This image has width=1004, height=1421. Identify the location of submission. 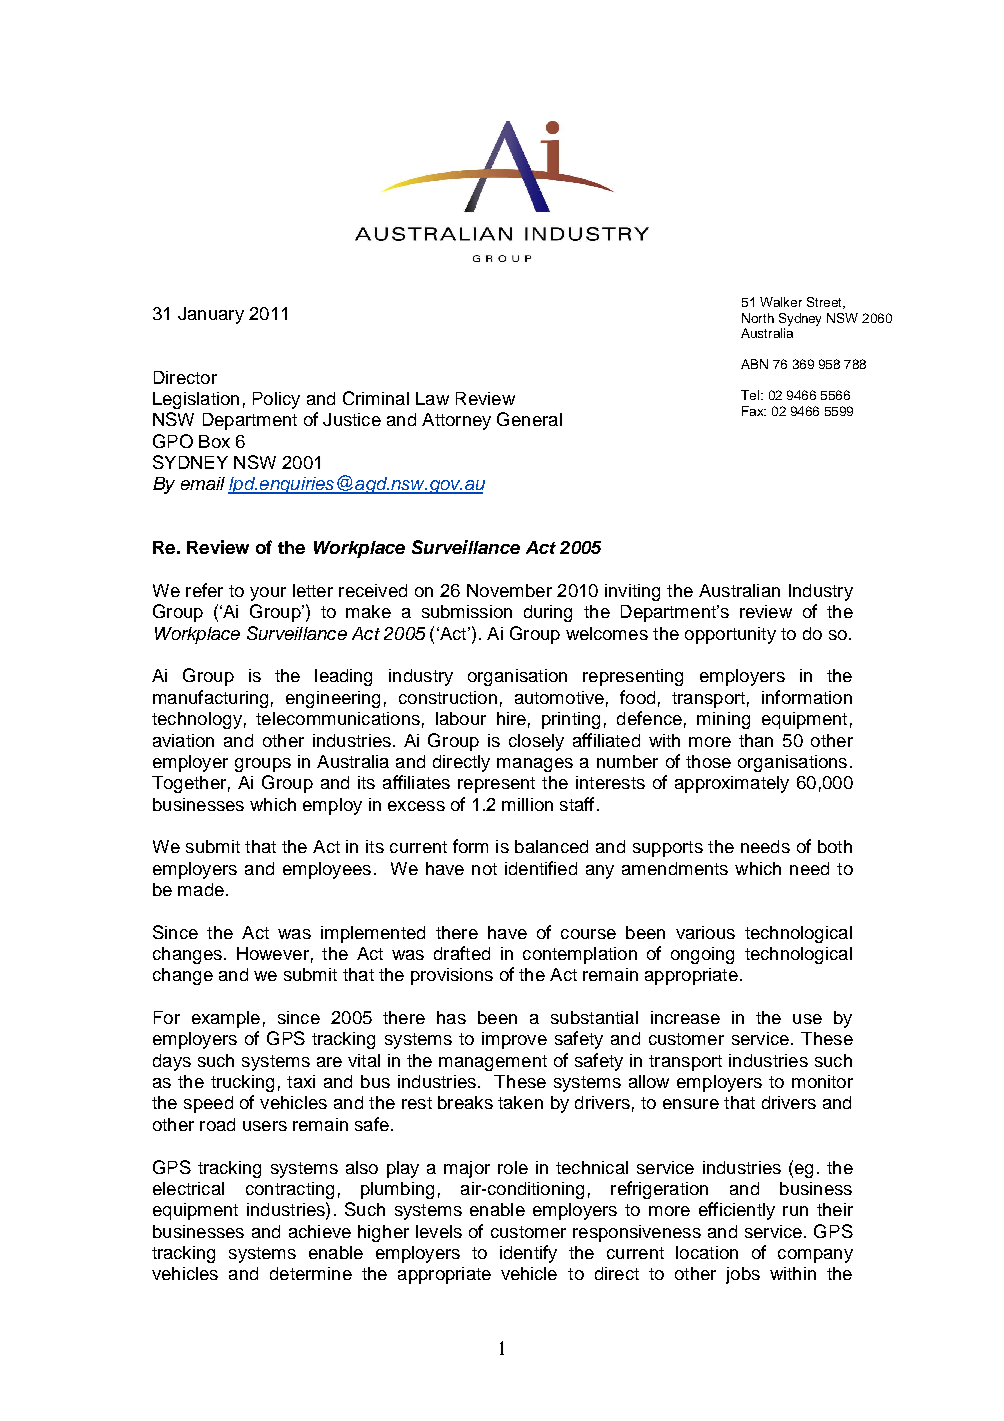
(467, 611).
